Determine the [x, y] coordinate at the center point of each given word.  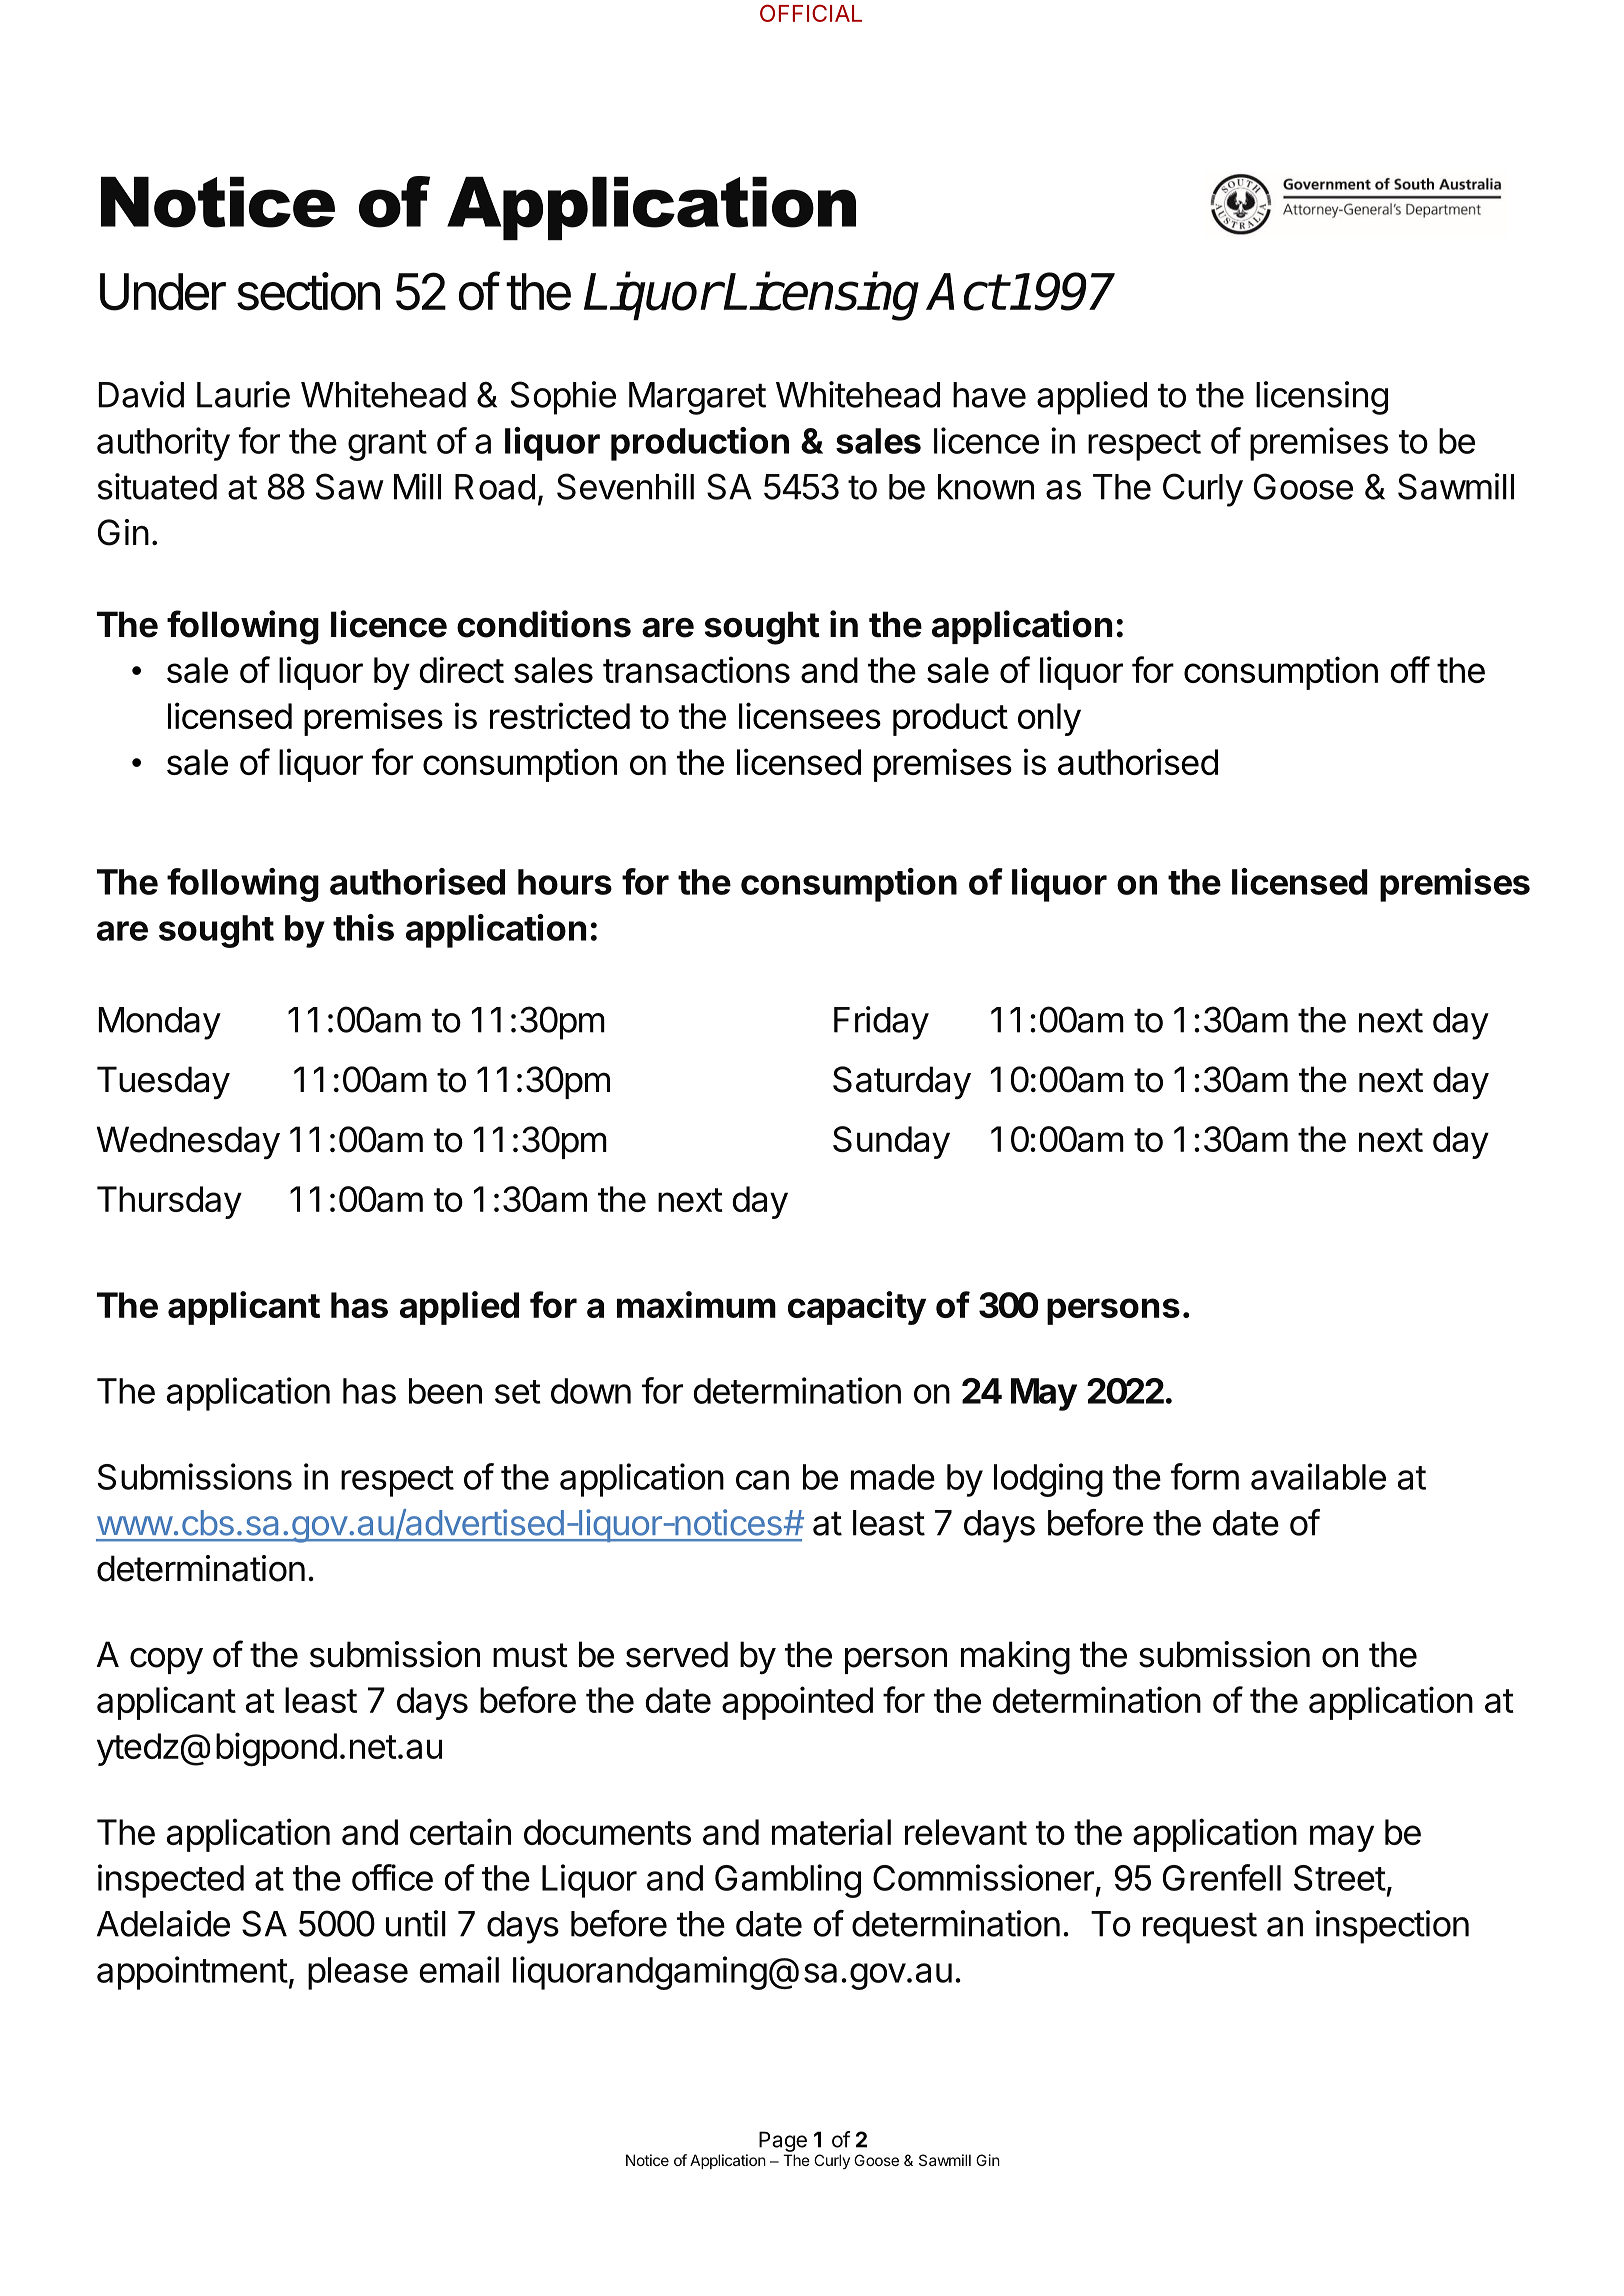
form [1205, 1476]
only [1049, 719]
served [677, 1654]
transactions [696, 669]
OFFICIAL [811, 13]
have [989, 395]
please [358, 1973]
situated [157, 486]
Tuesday [163, 1082]
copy [166, 1661]
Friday [881, 1023]
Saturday [902, 1082]
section [308, 291]
